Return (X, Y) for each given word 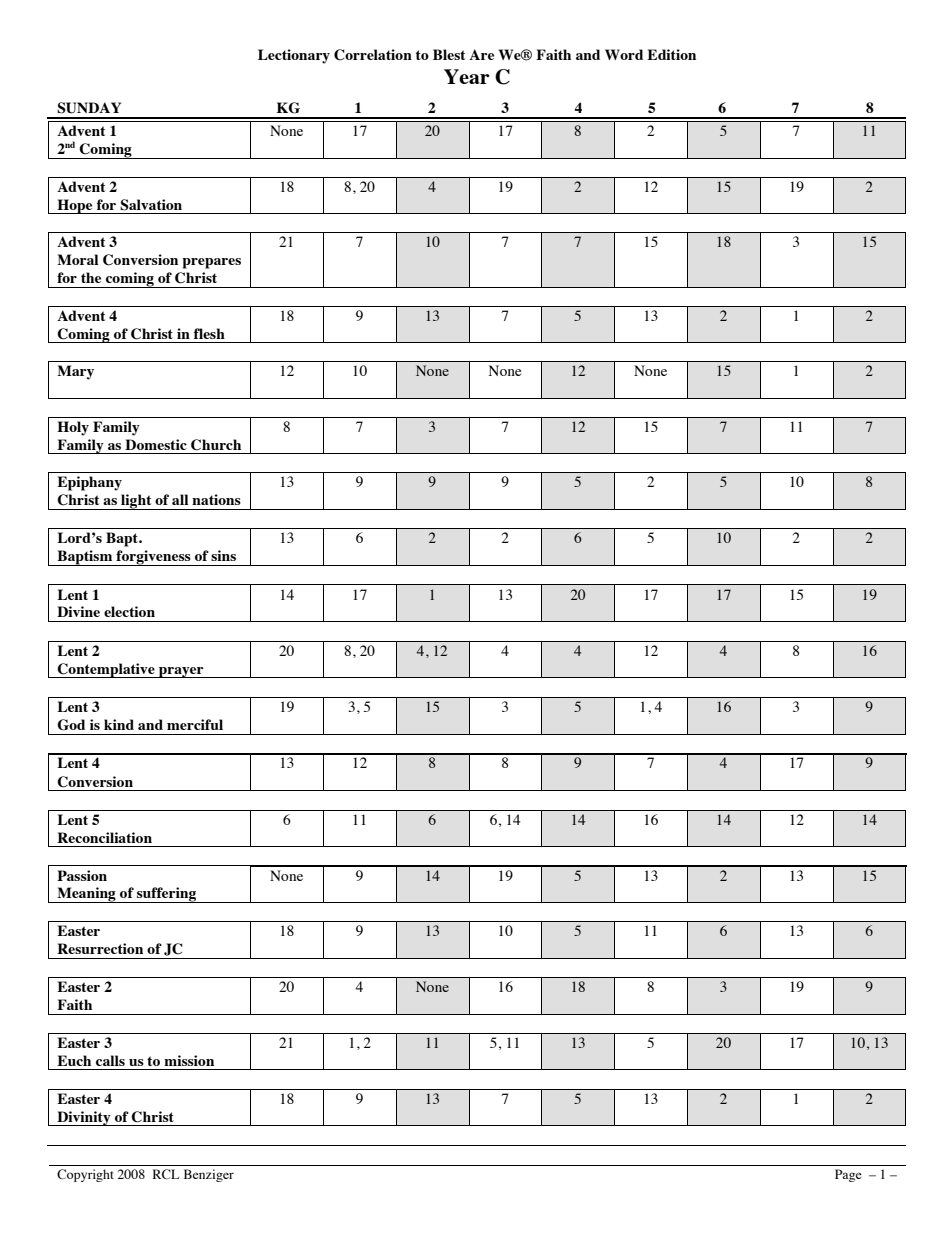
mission (189, 1060)
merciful (195, 724)
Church (216, 445)
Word (624, 54)
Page (848, 1175)
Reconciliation (104, 837)
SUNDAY (89, 108)
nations (216, 499)
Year (467, 76)
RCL (166, 1174)
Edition (671, 54)
